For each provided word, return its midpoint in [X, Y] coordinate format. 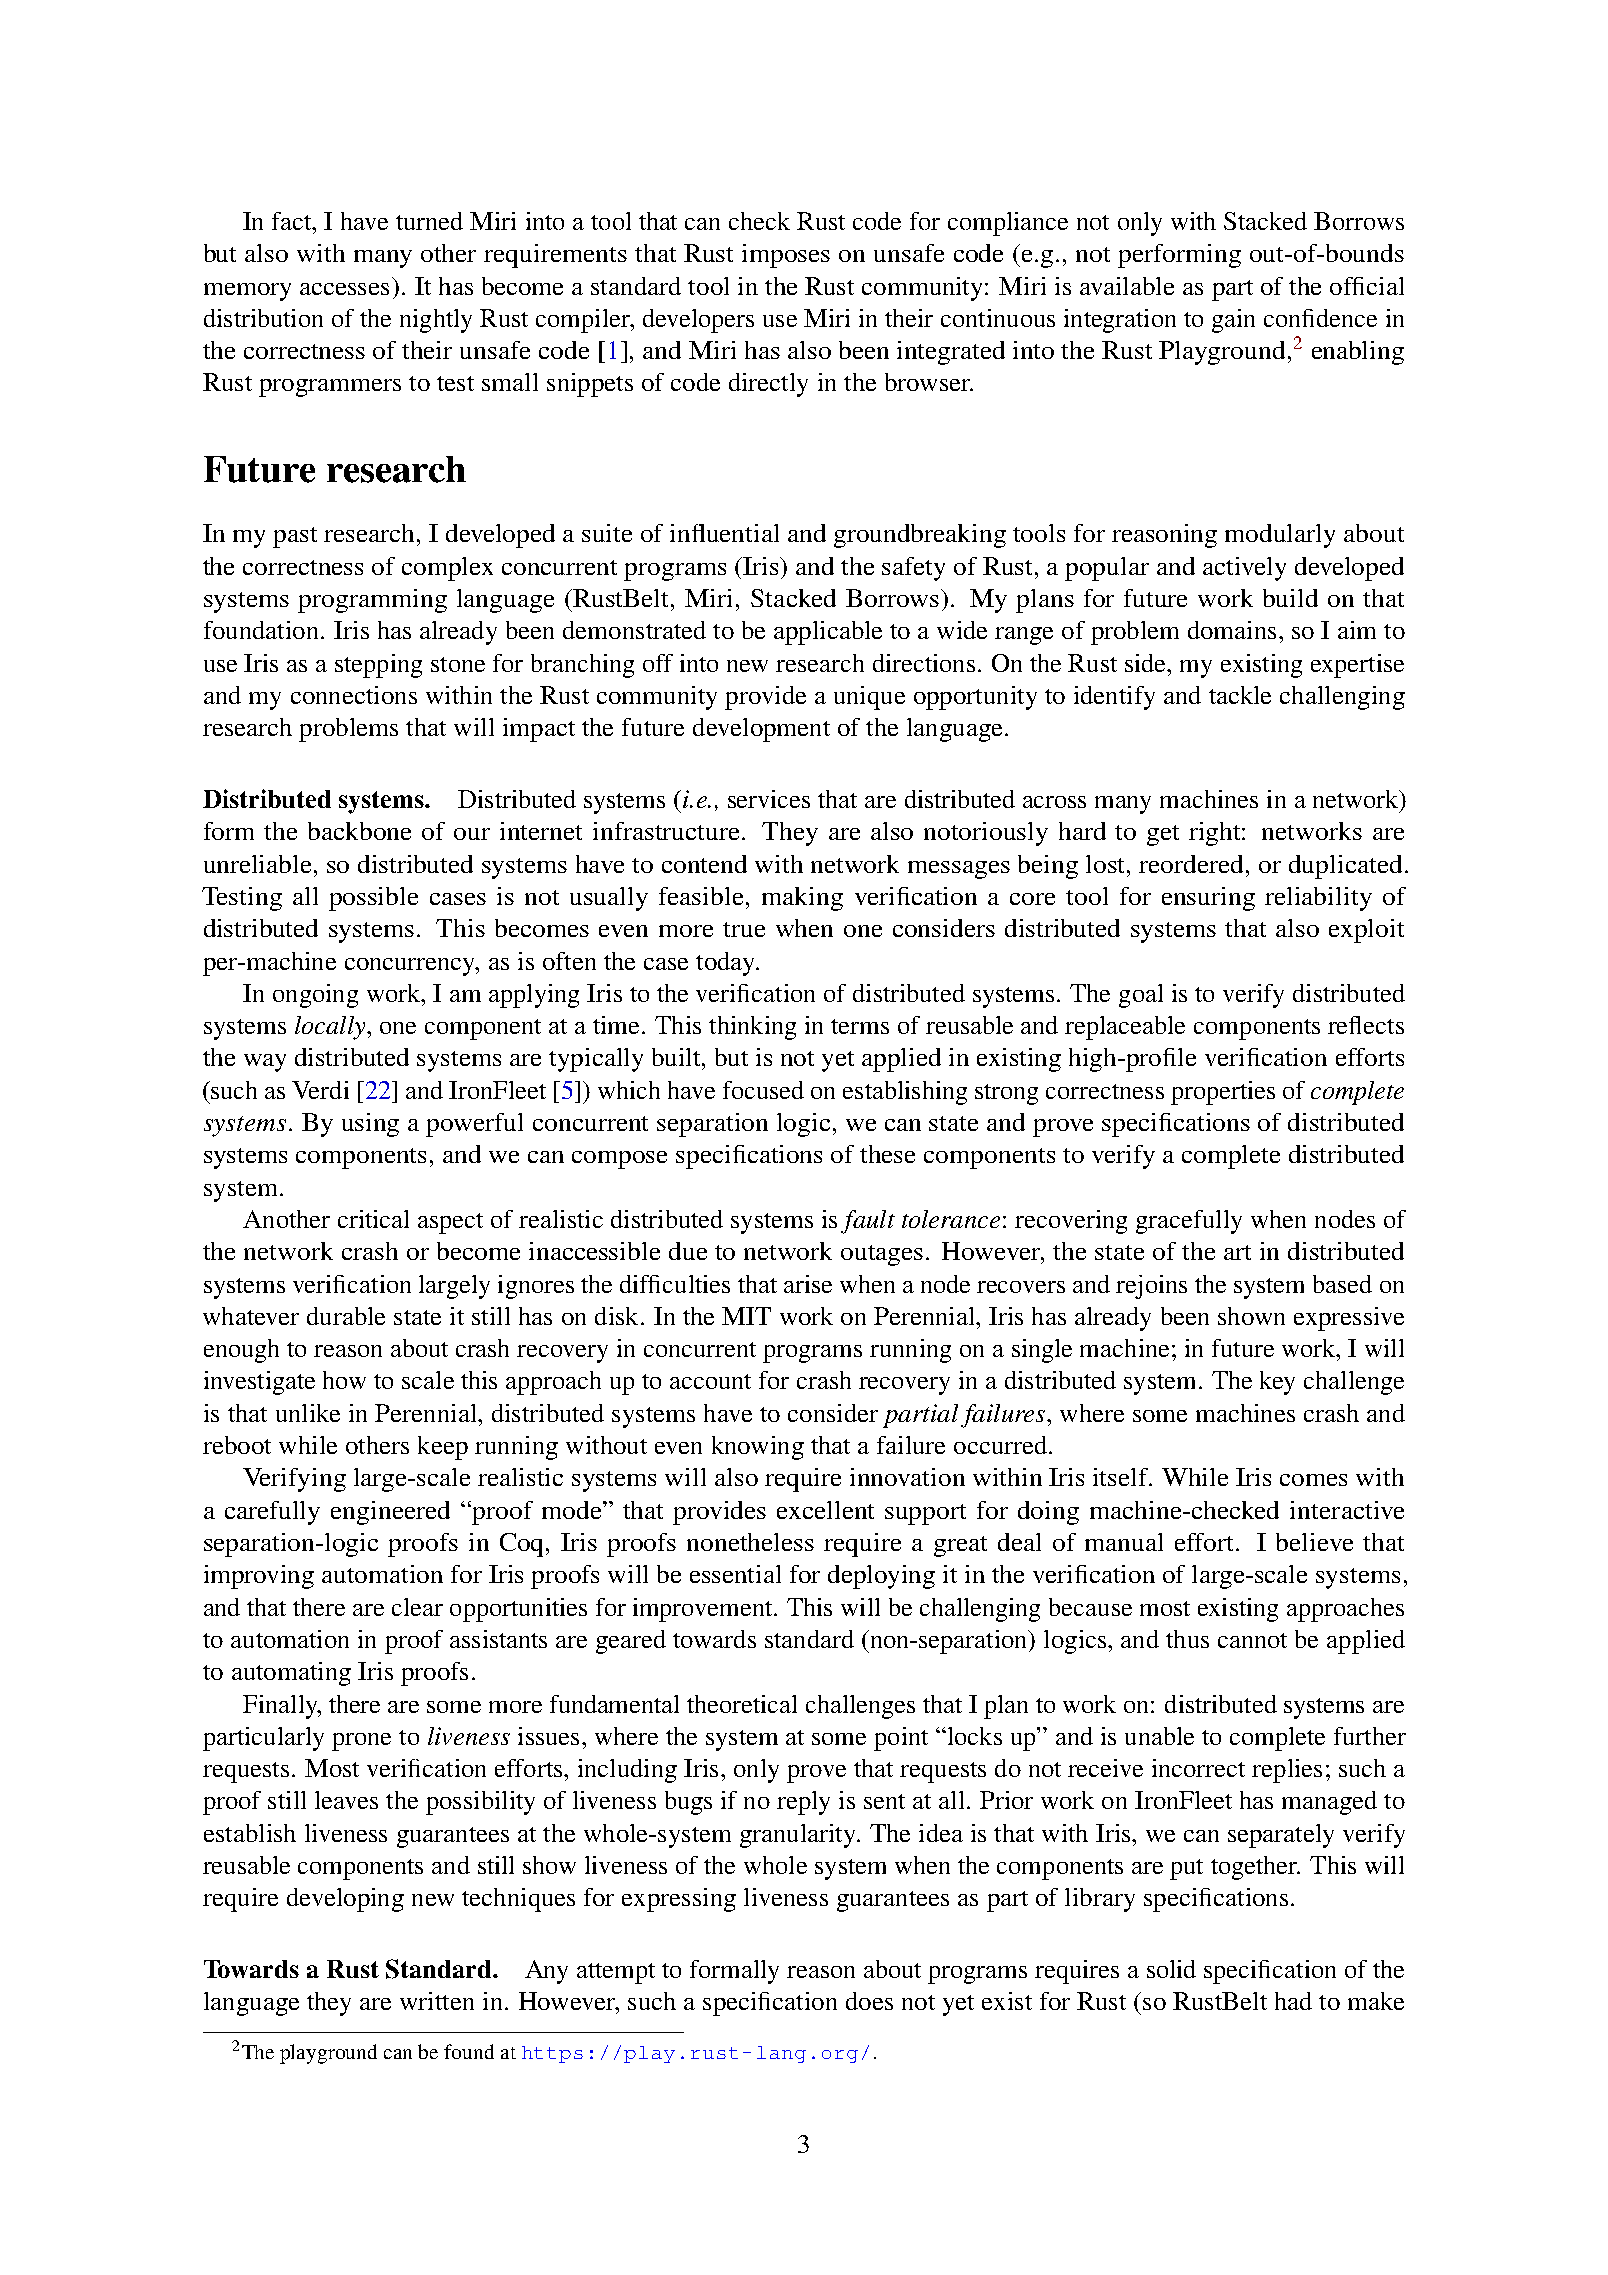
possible [373, 899]
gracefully [1189, 1222]
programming [372, 601]
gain [1233, 321]
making [802, 899]
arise [808, 1284]
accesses [344, 289]
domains [1232, 630]
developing [345, 1900]
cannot [1252, 1640]
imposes [786, 256]
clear [417, 1607]
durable [346, 1316]
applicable [828, 633]
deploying [881, 1577]
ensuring [1208, 899]
